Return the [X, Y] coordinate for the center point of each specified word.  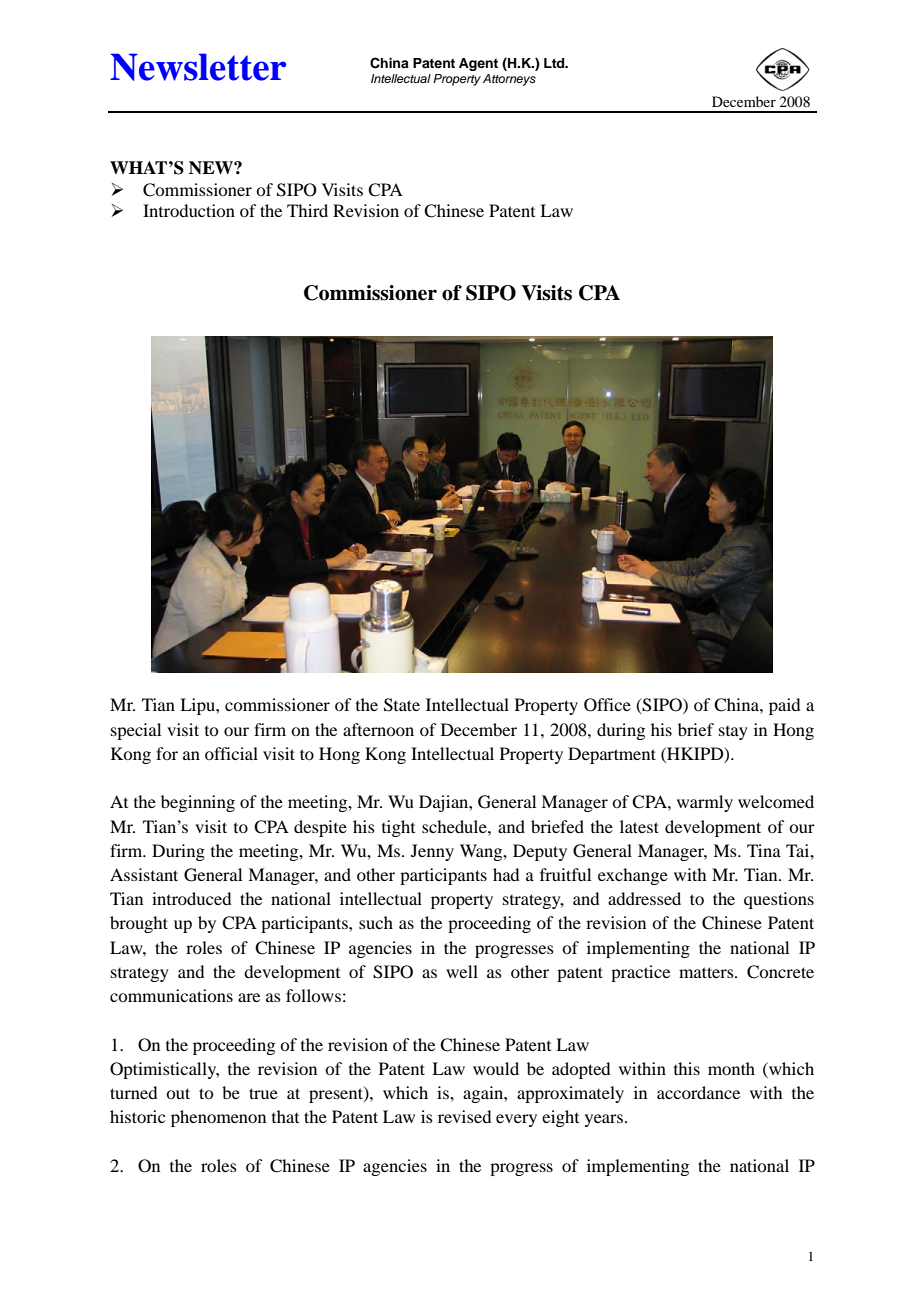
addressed [644, 898]
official [231, 753]
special [136, 731]
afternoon [378, 729]
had [506, 874]
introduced [191, 898]
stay [733, 733]
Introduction [189, 210]
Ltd [555, 63]
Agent [478, 64]
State [402, 705]
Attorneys [509, 80]
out [178, 1093]
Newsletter [198, 67]
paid [784, 706]
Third [307, 210]
